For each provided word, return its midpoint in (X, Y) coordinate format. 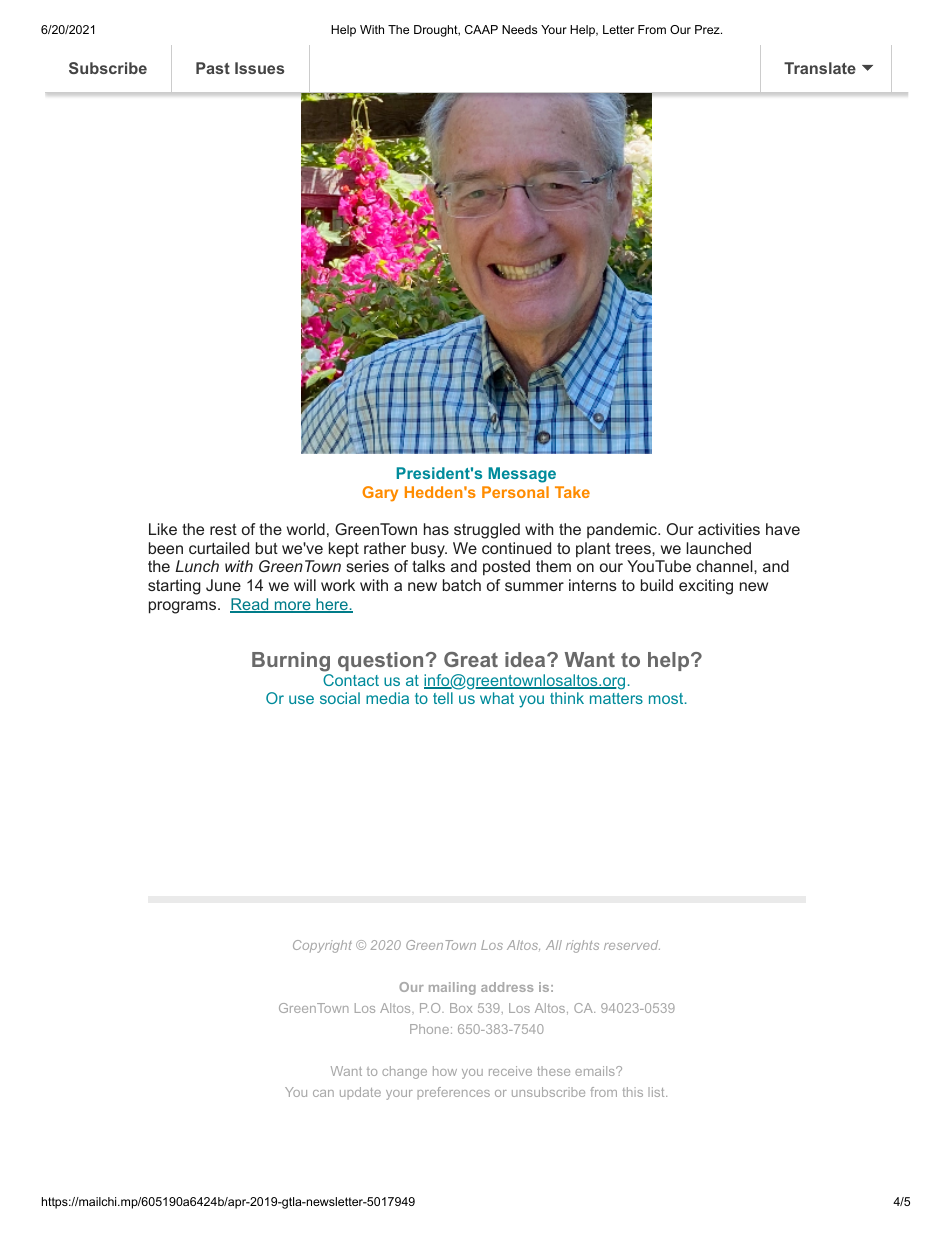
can (323, 1093)
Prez (708, 29)
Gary (380, 494)
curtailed (219, 548)
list (657, 1092)
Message (522, 475)
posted (506, 568)
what (497, 698)
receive (510, 1071)
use (301, 699)
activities (729, 529)
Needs (519, 29)
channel (725, 566)
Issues (259, 68)
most (666, 698)
